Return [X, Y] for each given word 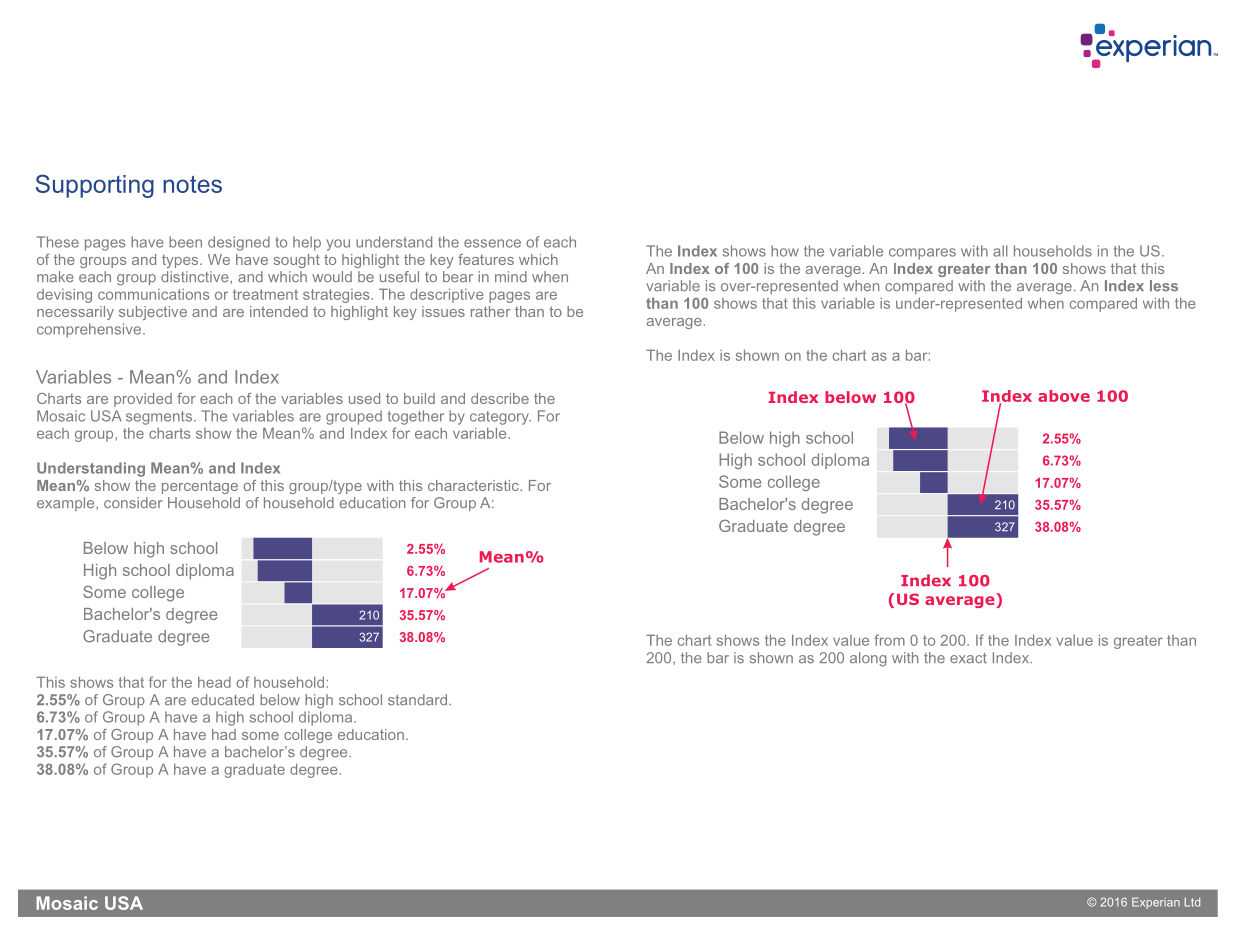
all [1000, 251]
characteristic [474, 485]
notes [192, 184]
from [889, 640]
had [224, 734]
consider [133, 503]
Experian [1156, 903]
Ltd [1192, 902]
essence [492, 243]
